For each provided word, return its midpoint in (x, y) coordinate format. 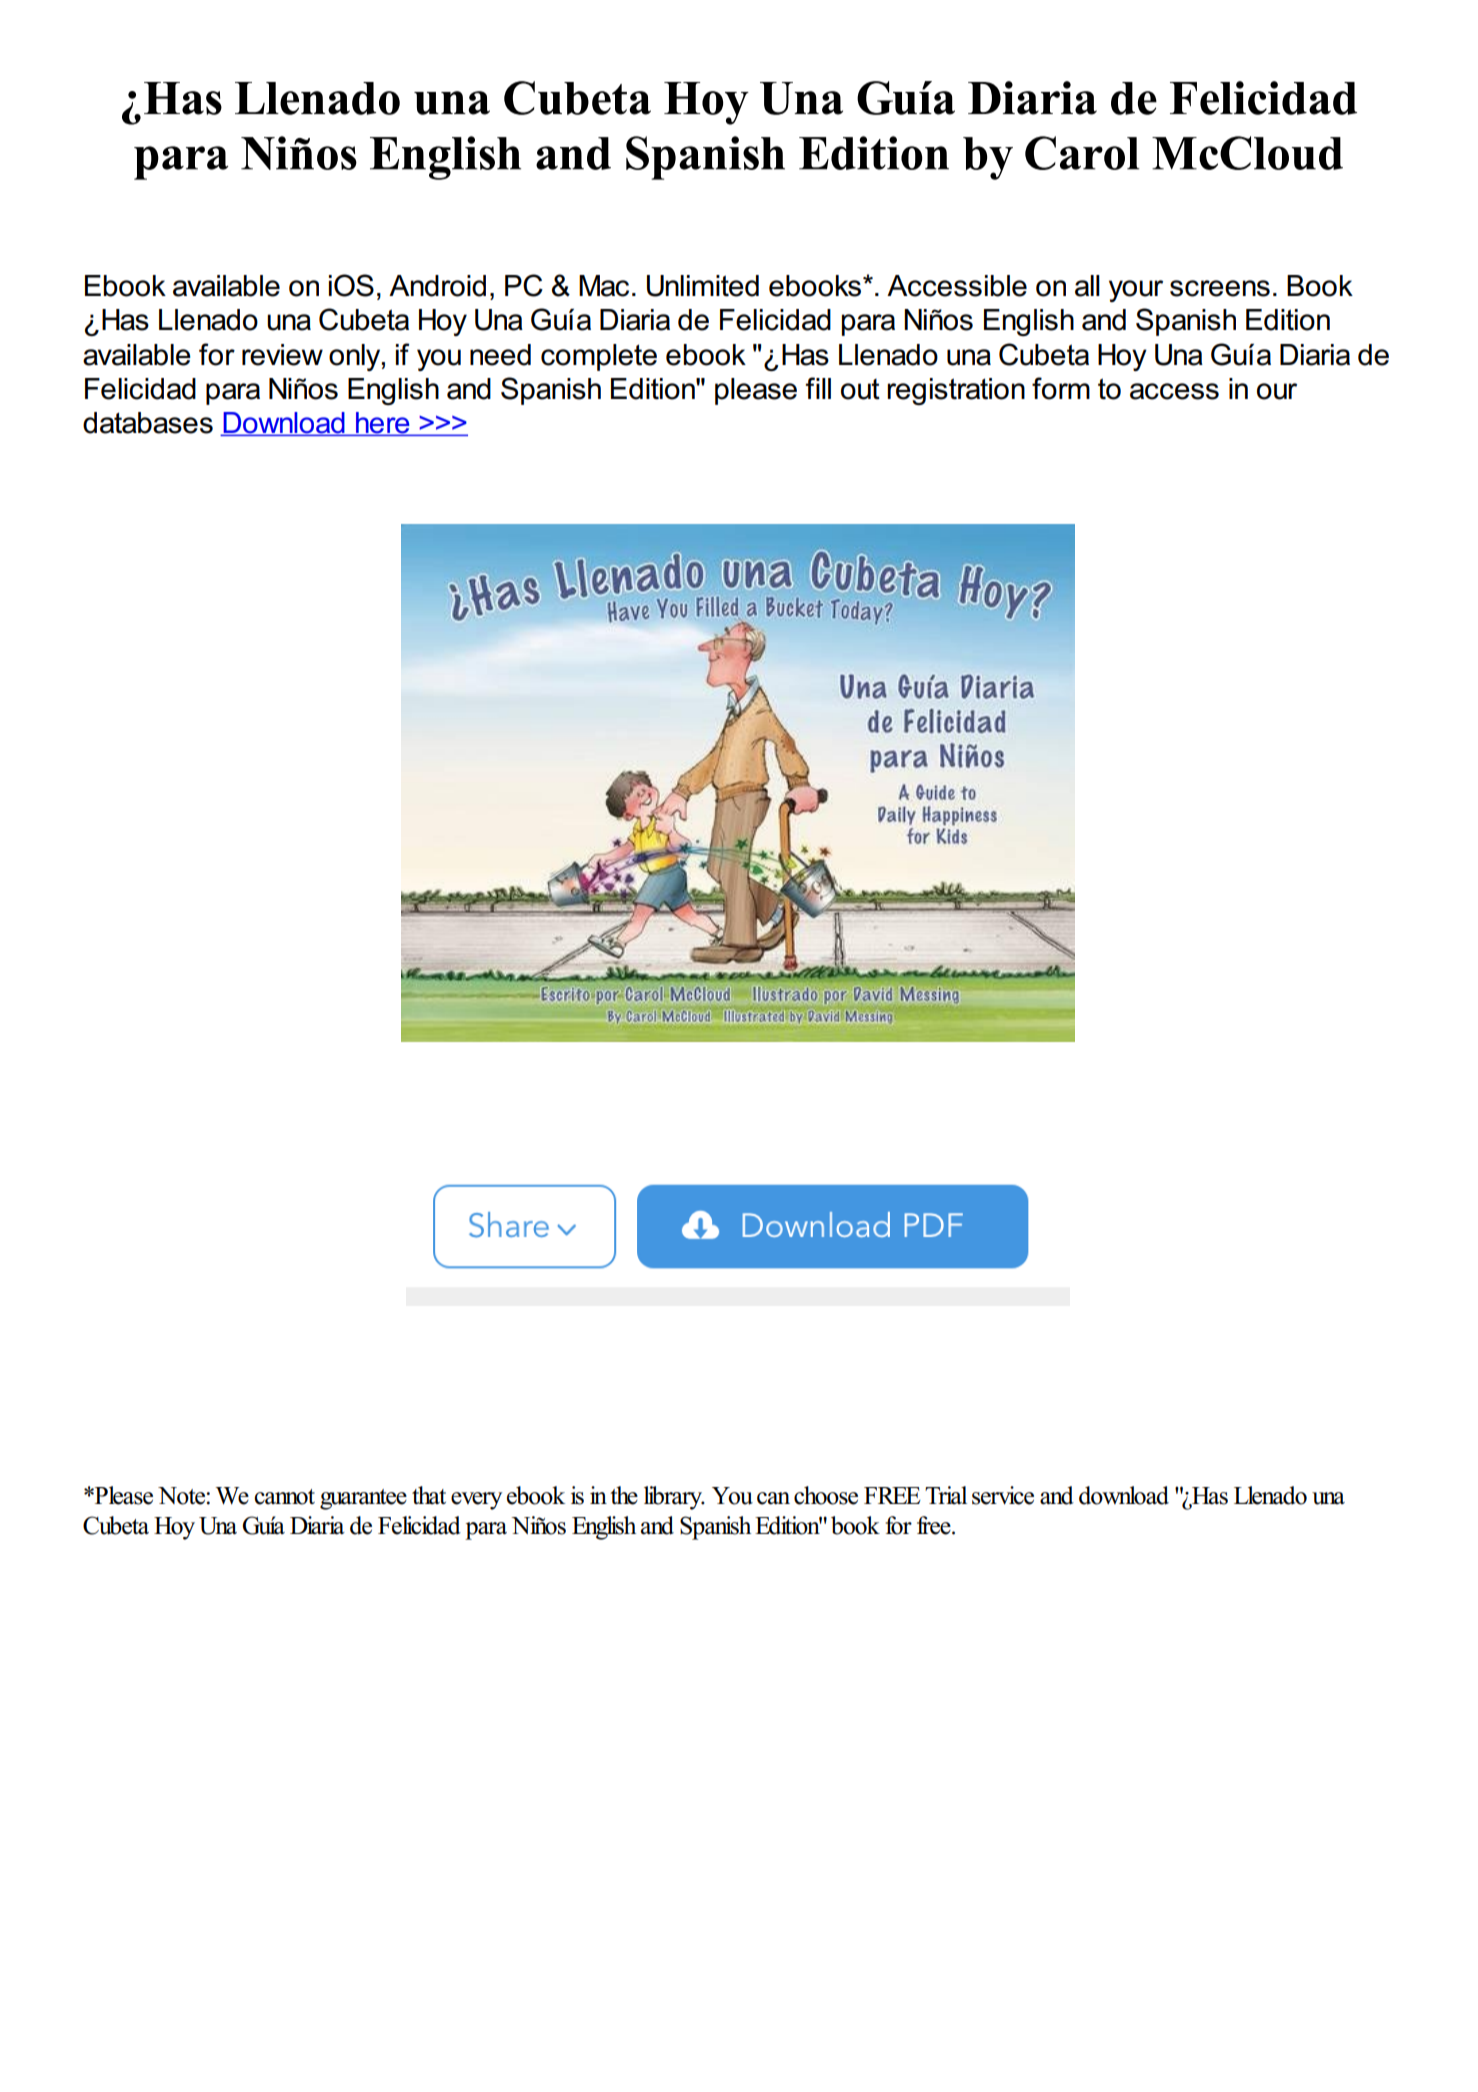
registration (956, 391)
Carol (1082, 153)
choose (826, 1495)
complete (599, 357)
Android (437, 286)
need (500, 355)
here (383, 424)
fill (818, 388)
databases (148, 423)
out (860, 389)
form (1061, 388)
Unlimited (703, 286)
